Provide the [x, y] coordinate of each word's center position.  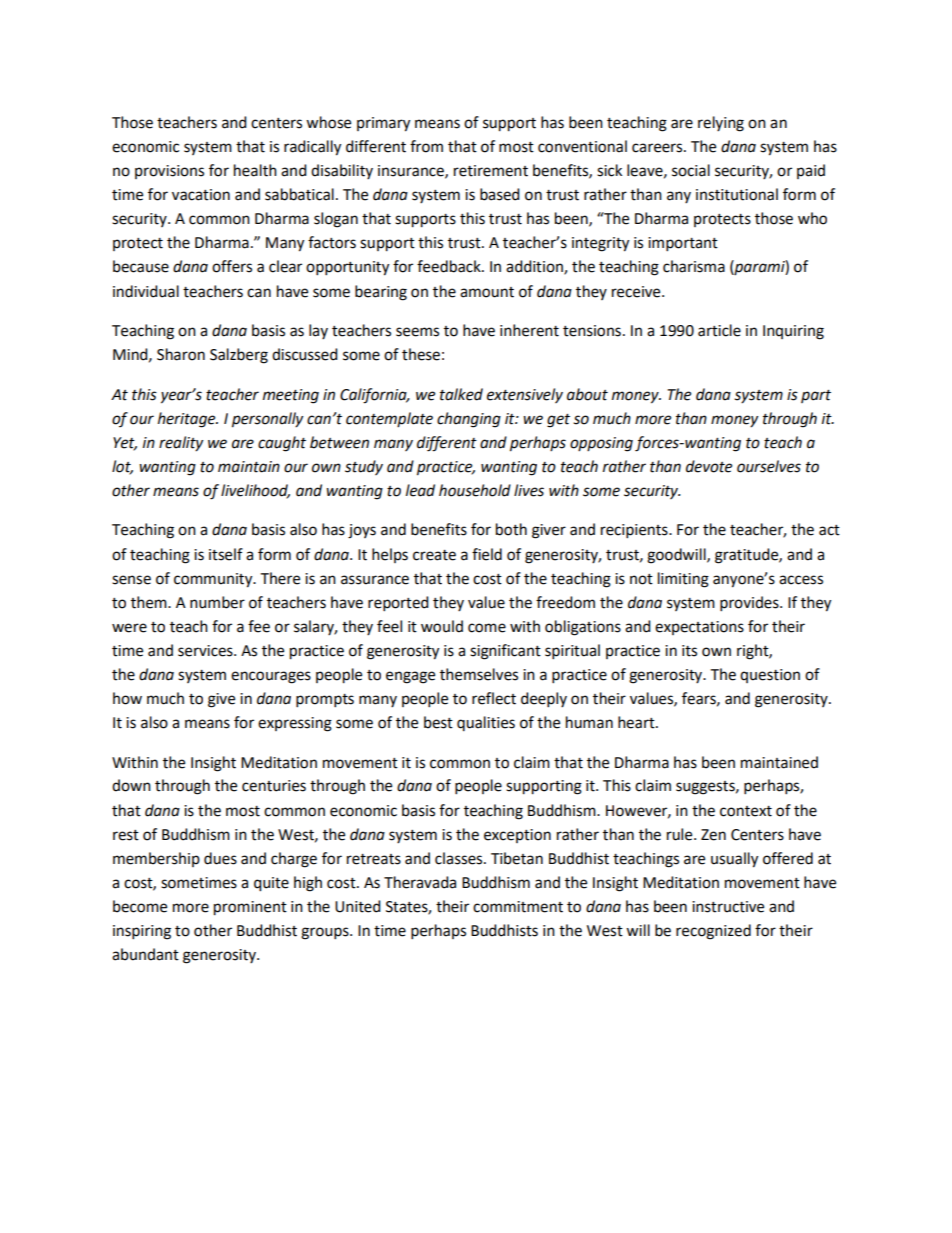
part [816, 396]
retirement [491, 171]
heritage [188, 420]
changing [469, 420]
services [206, 651]
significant [505, 652]
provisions [169, 172]
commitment [518, 907]
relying [721, 124]
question [770, 676]
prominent [250, 908]
